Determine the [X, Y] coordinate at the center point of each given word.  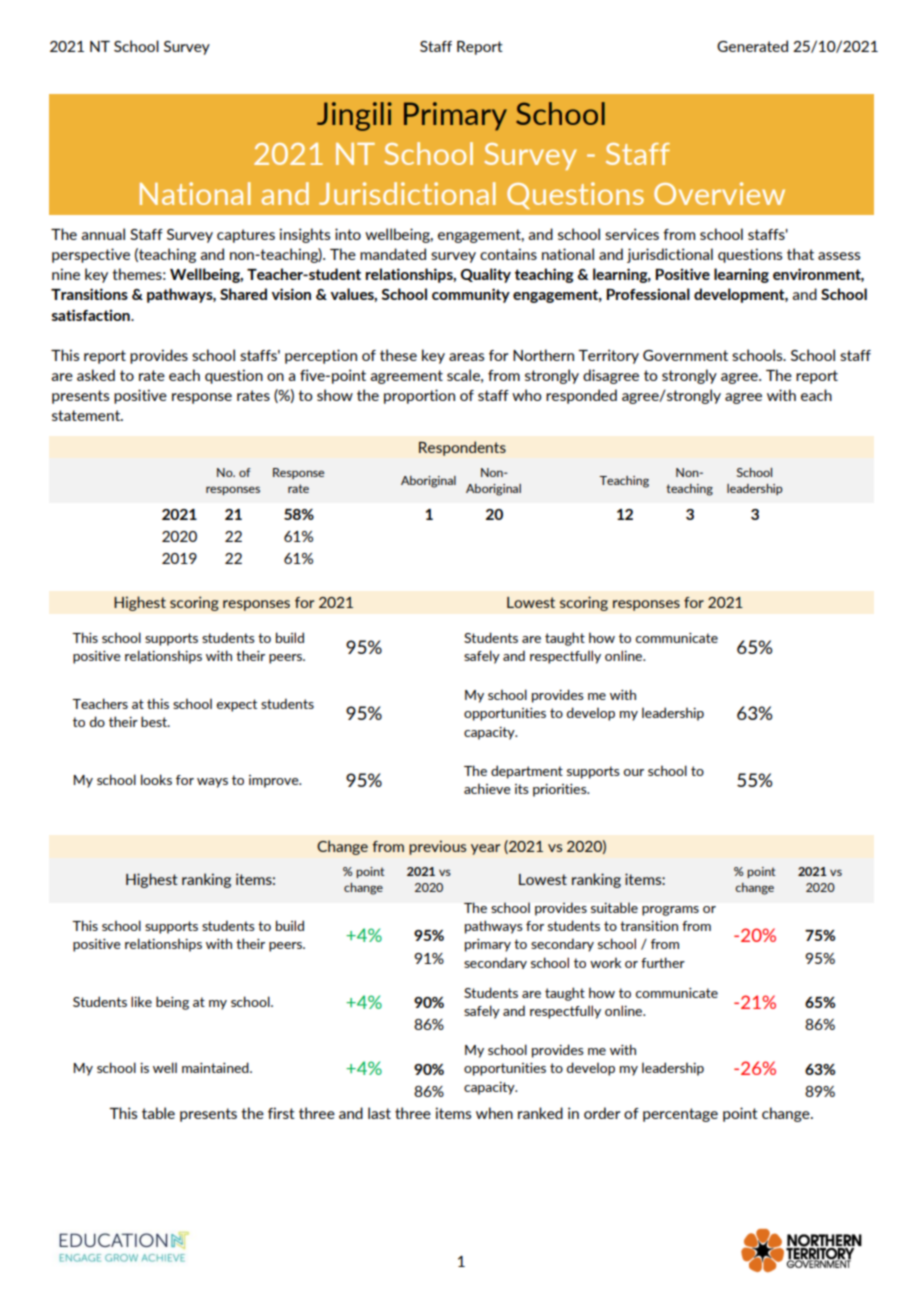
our [634, 772]
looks [156, 779]
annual [103, 234]
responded [581, 396]
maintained [216, 1067]
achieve [487, 788]
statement [87, 415]
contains [508, 254]
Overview [719, 193]
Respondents [462, 448]
